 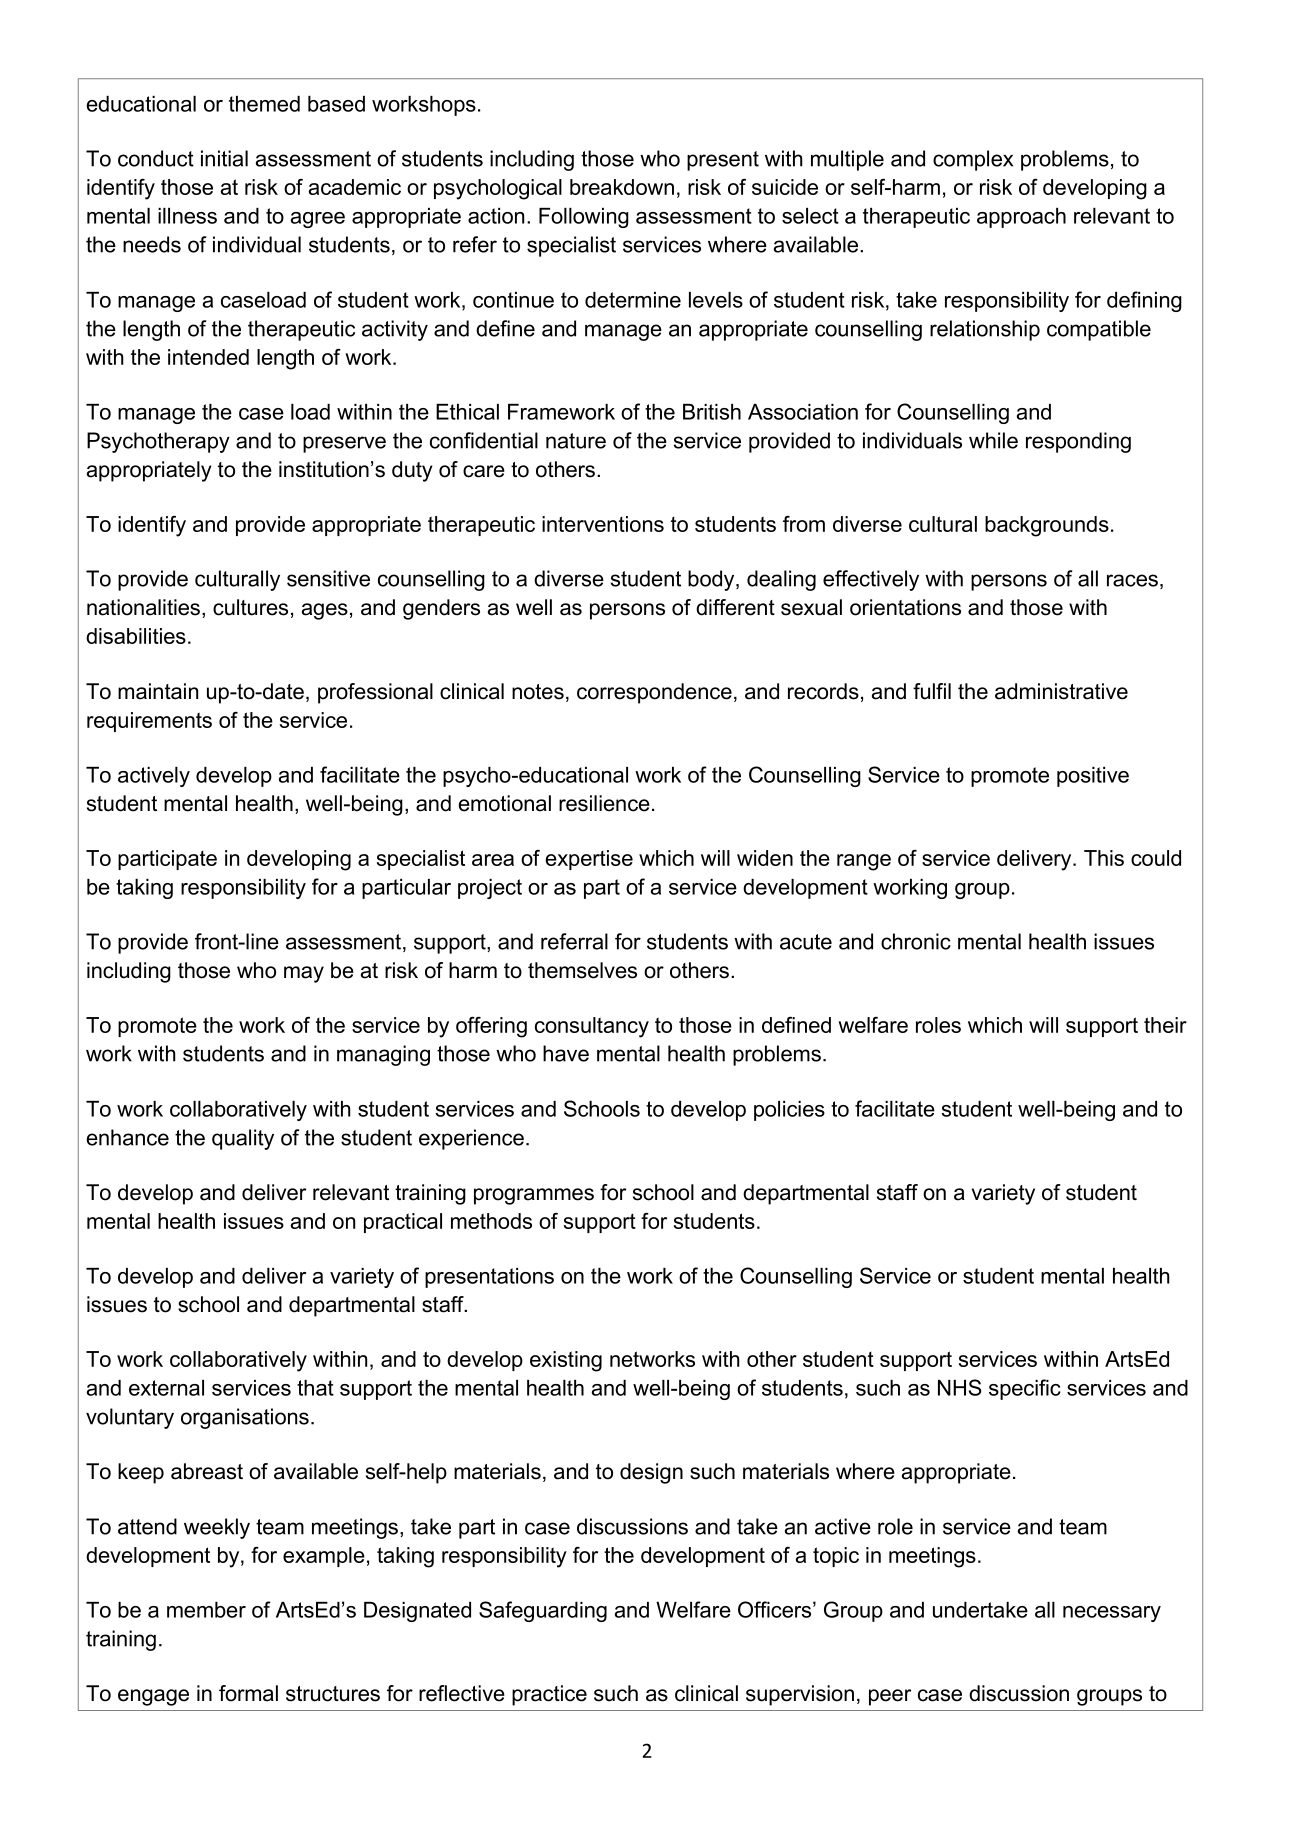 I want to click on may, so click(x=304, y=974).
